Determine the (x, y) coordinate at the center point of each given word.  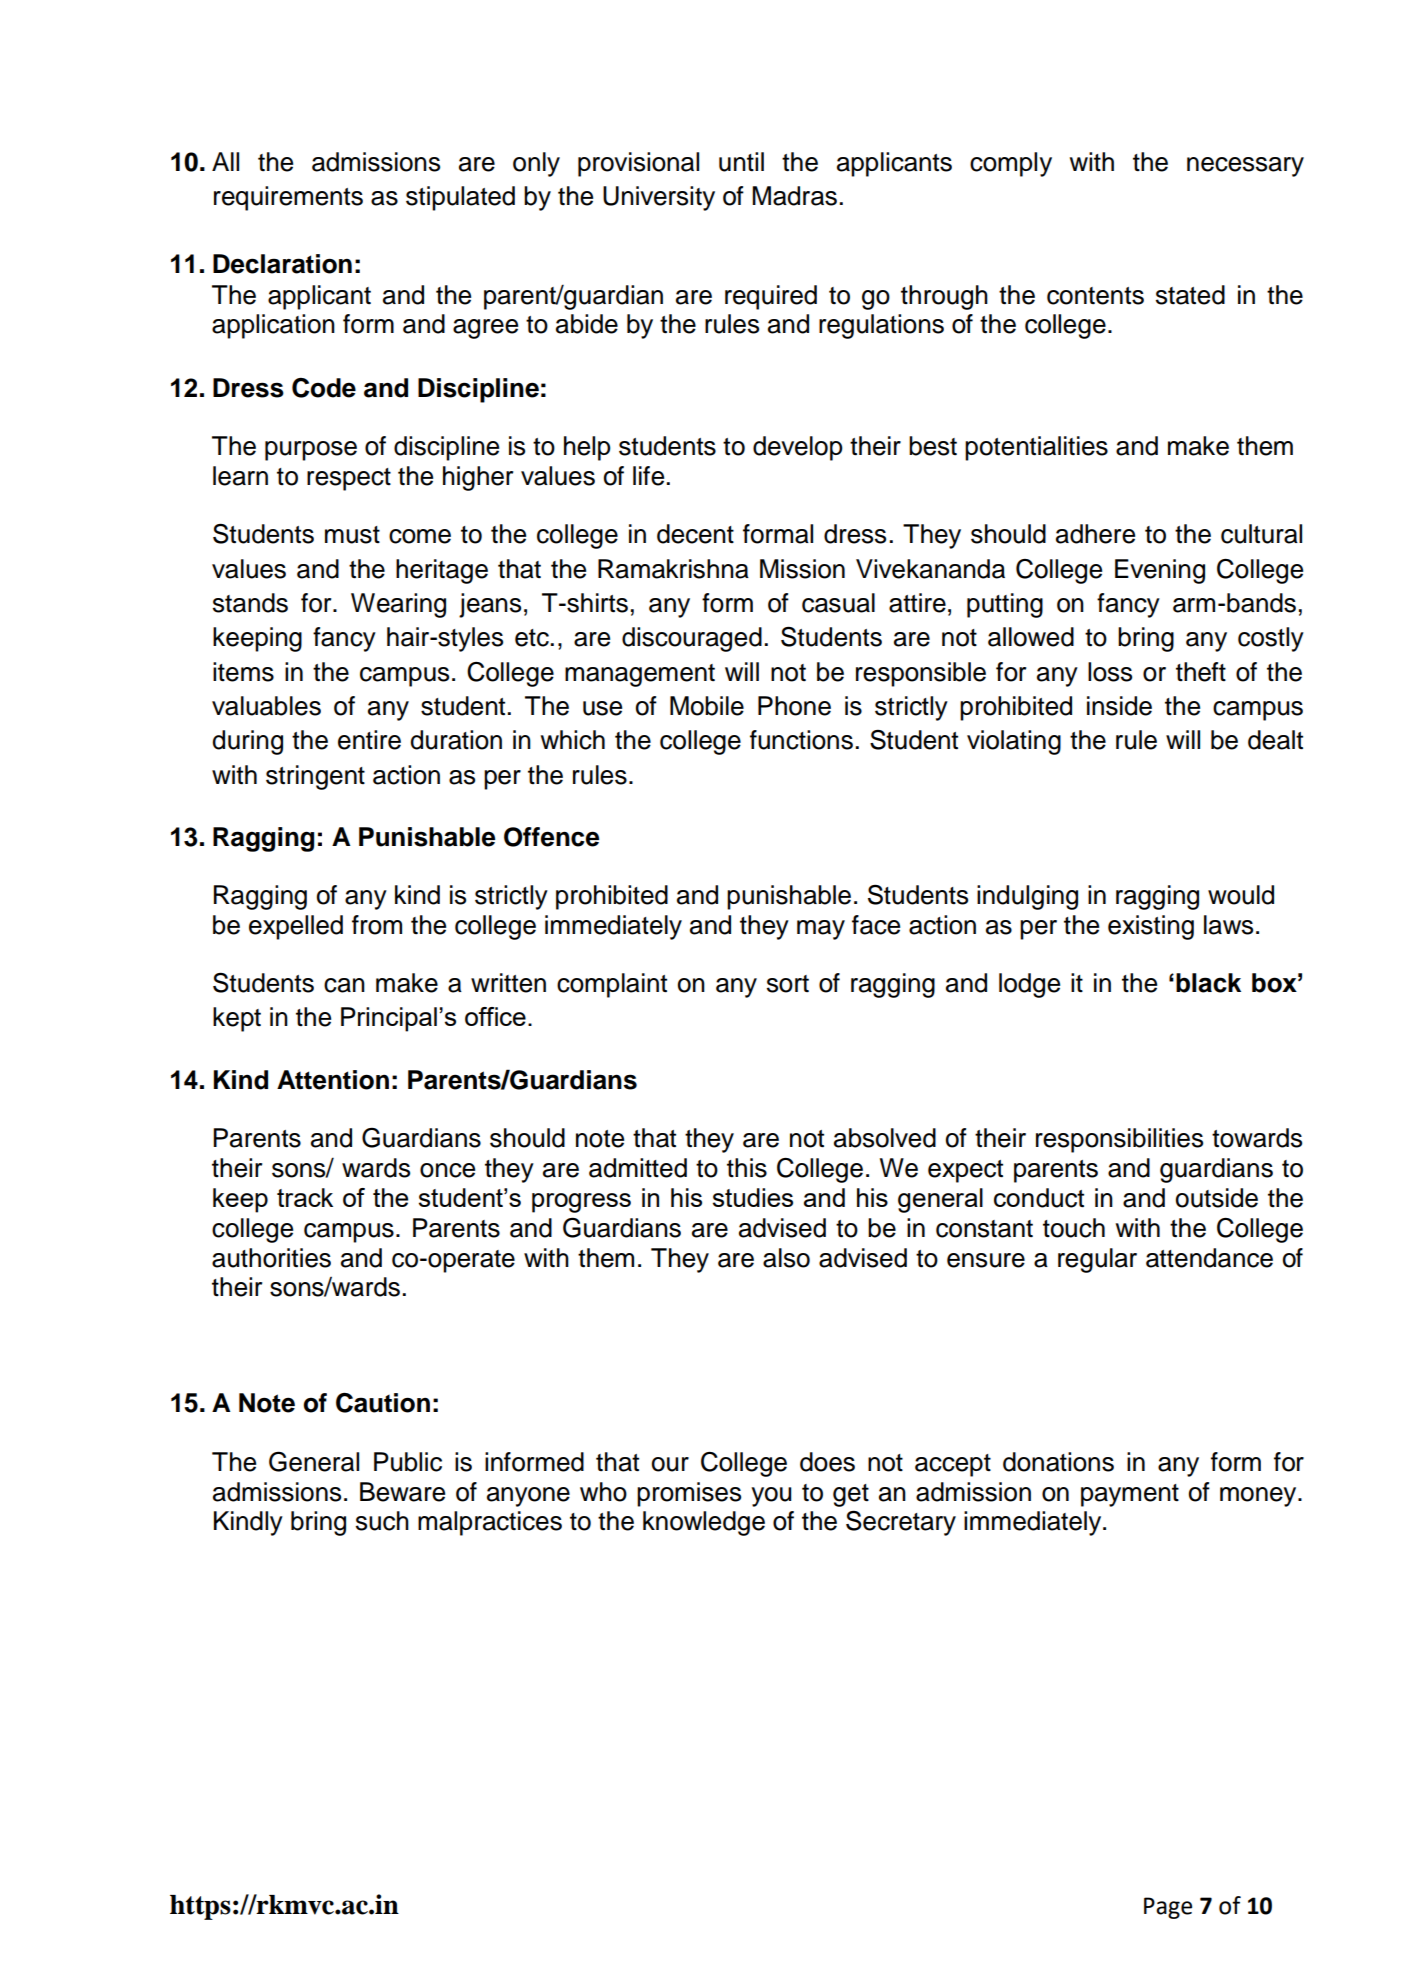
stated (1190, 295)
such (382, 1521)
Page (1168, 1908)
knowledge (704, 1523)
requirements (288, 198)
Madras (794, 196)
